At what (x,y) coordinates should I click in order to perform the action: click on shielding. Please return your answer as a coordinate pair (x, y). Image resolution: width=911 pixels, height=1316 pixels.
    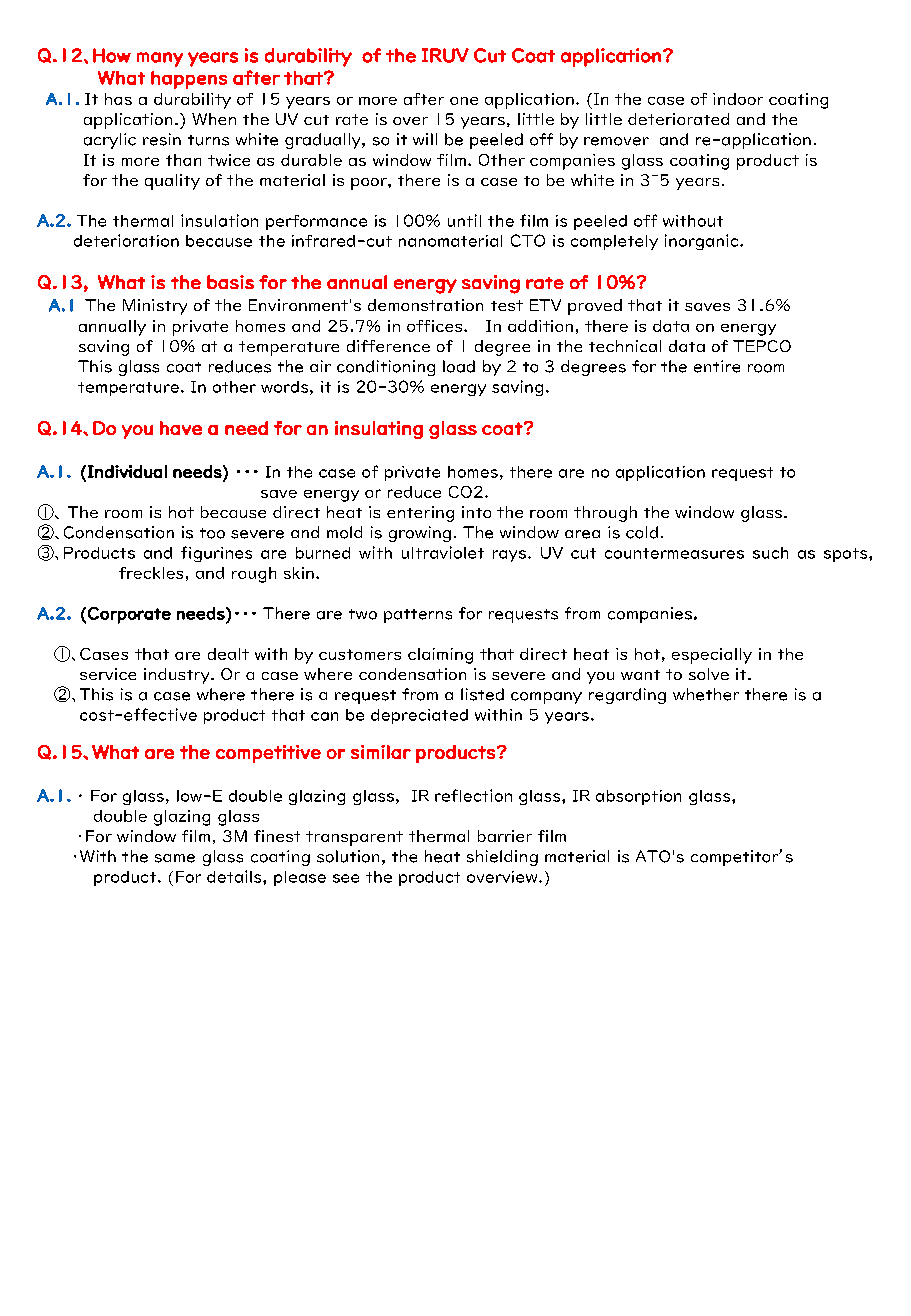
    Looking at the image, I should click on (502, 858).
